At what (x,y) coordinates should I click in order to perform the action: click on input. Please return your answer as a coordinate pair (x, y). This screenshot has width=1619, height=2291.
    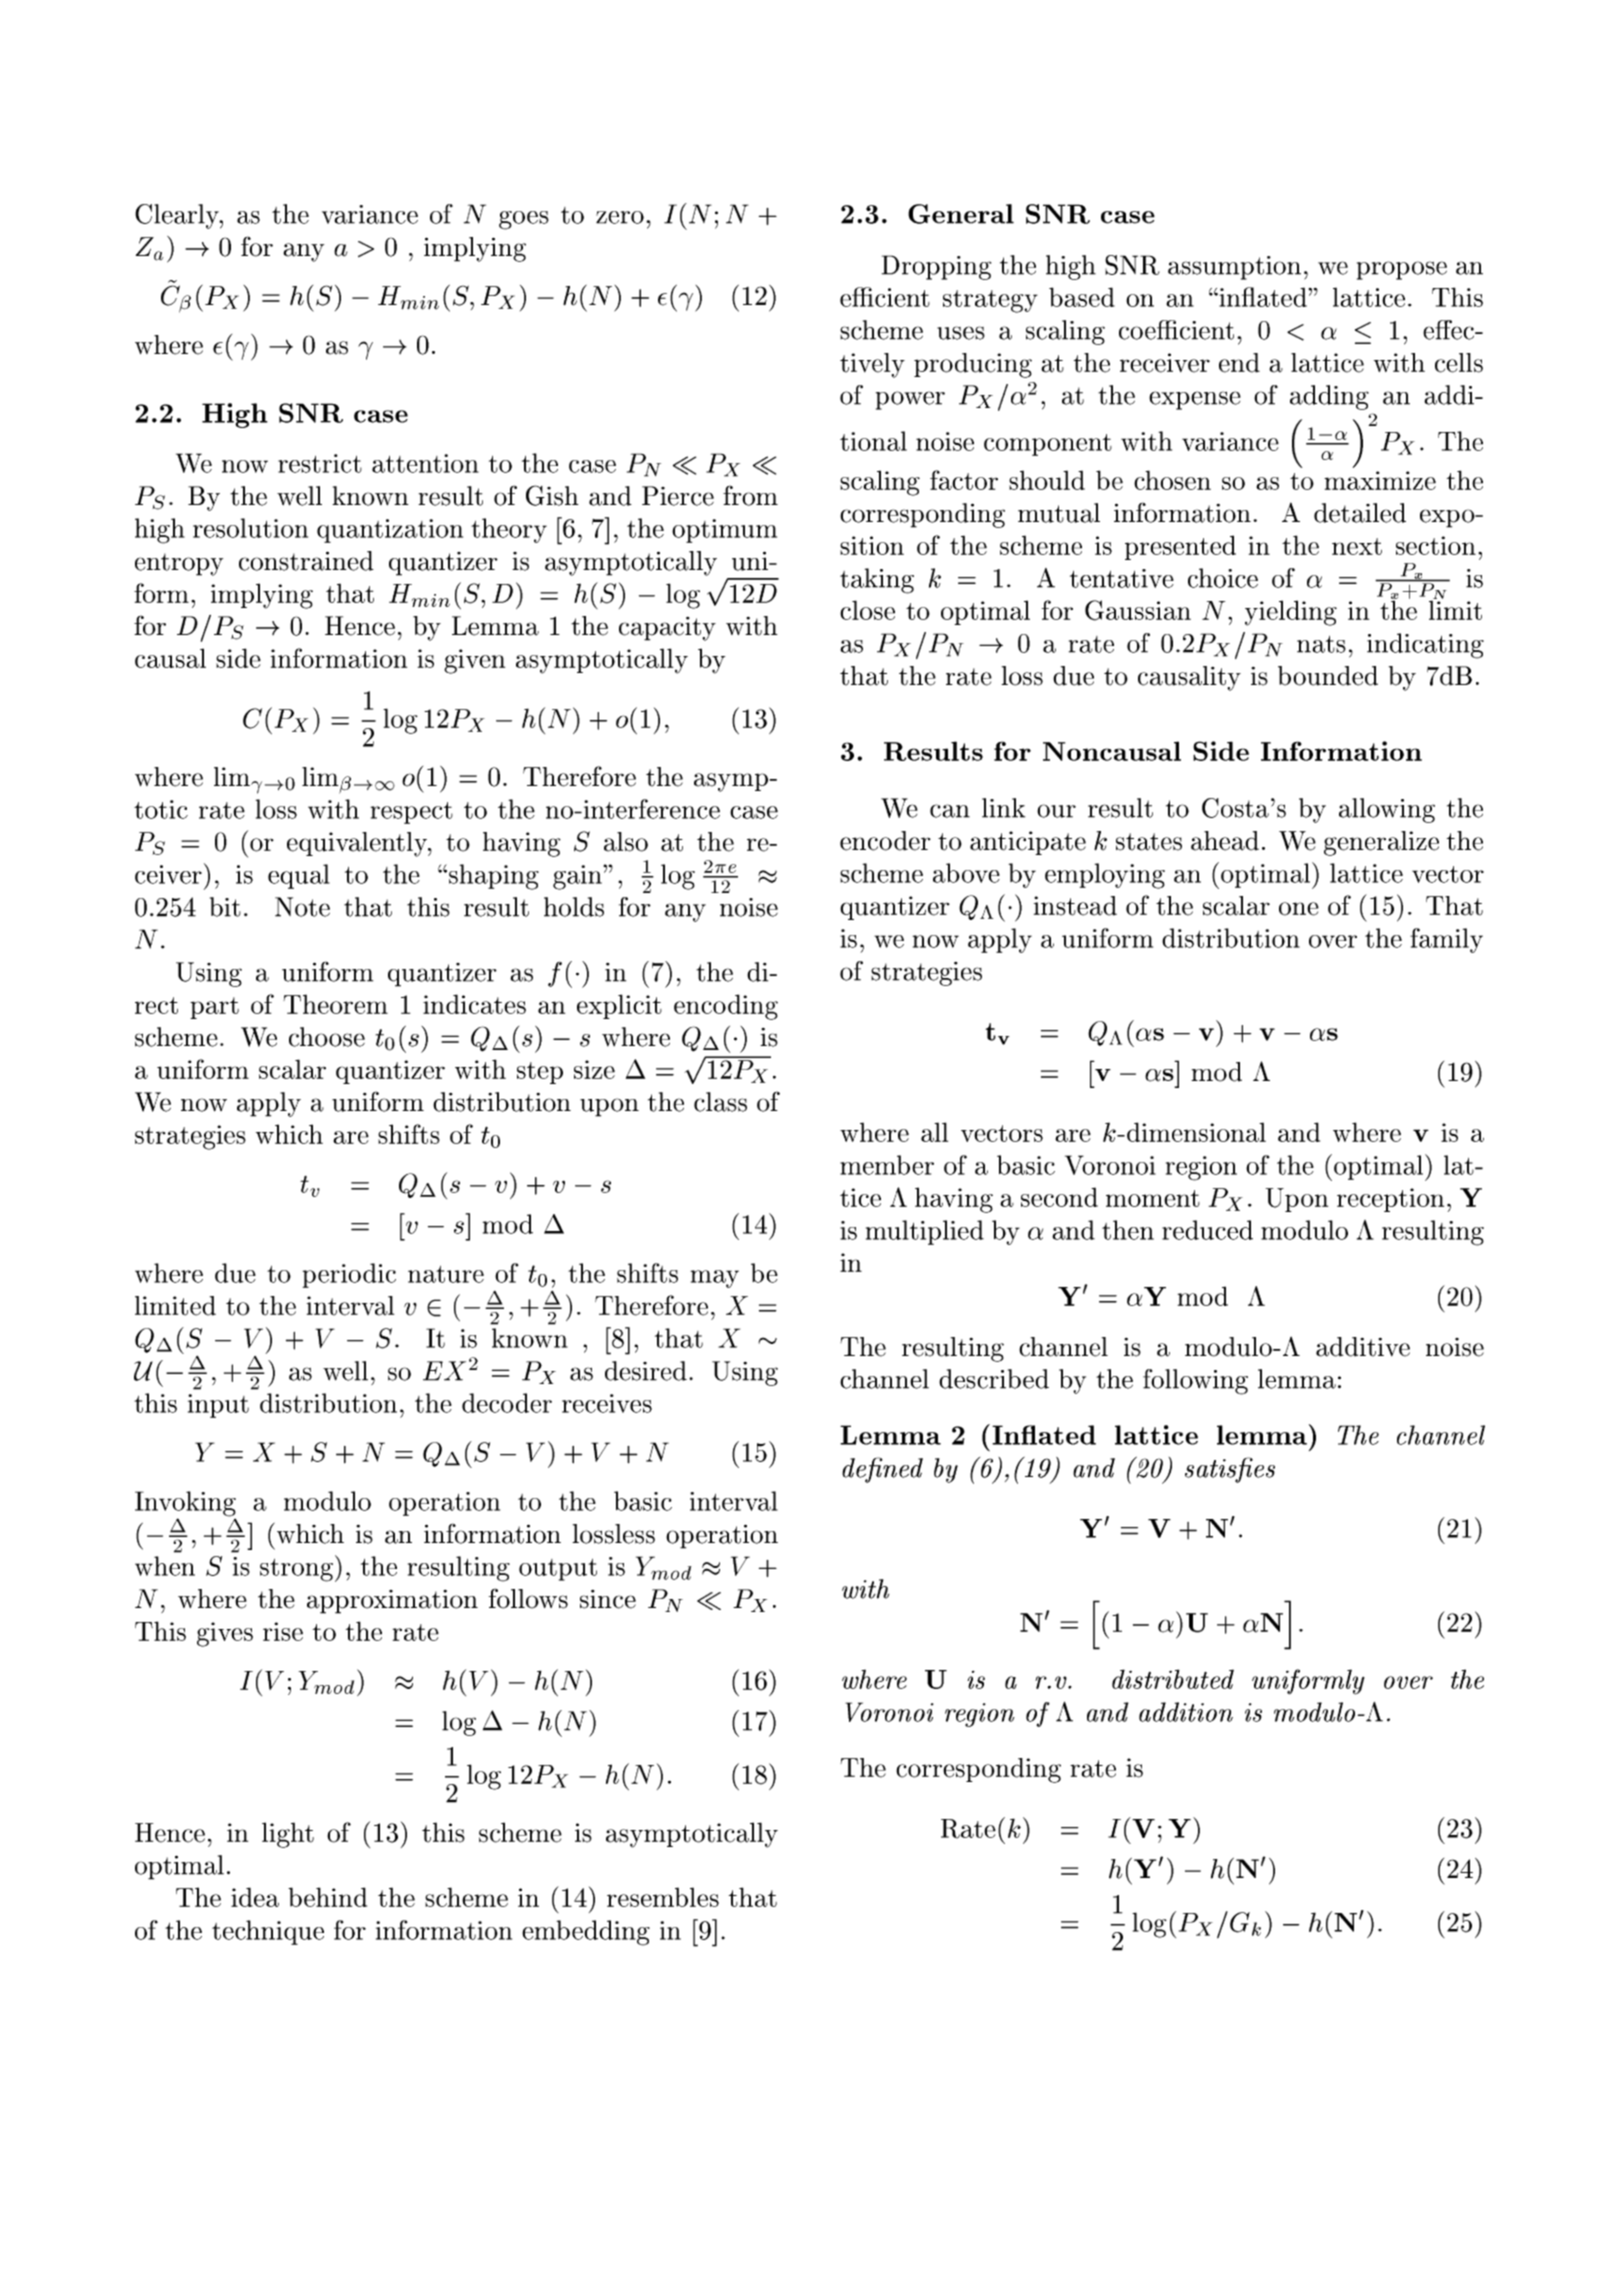
    Looking at the image, I should click on (218, 1406).
